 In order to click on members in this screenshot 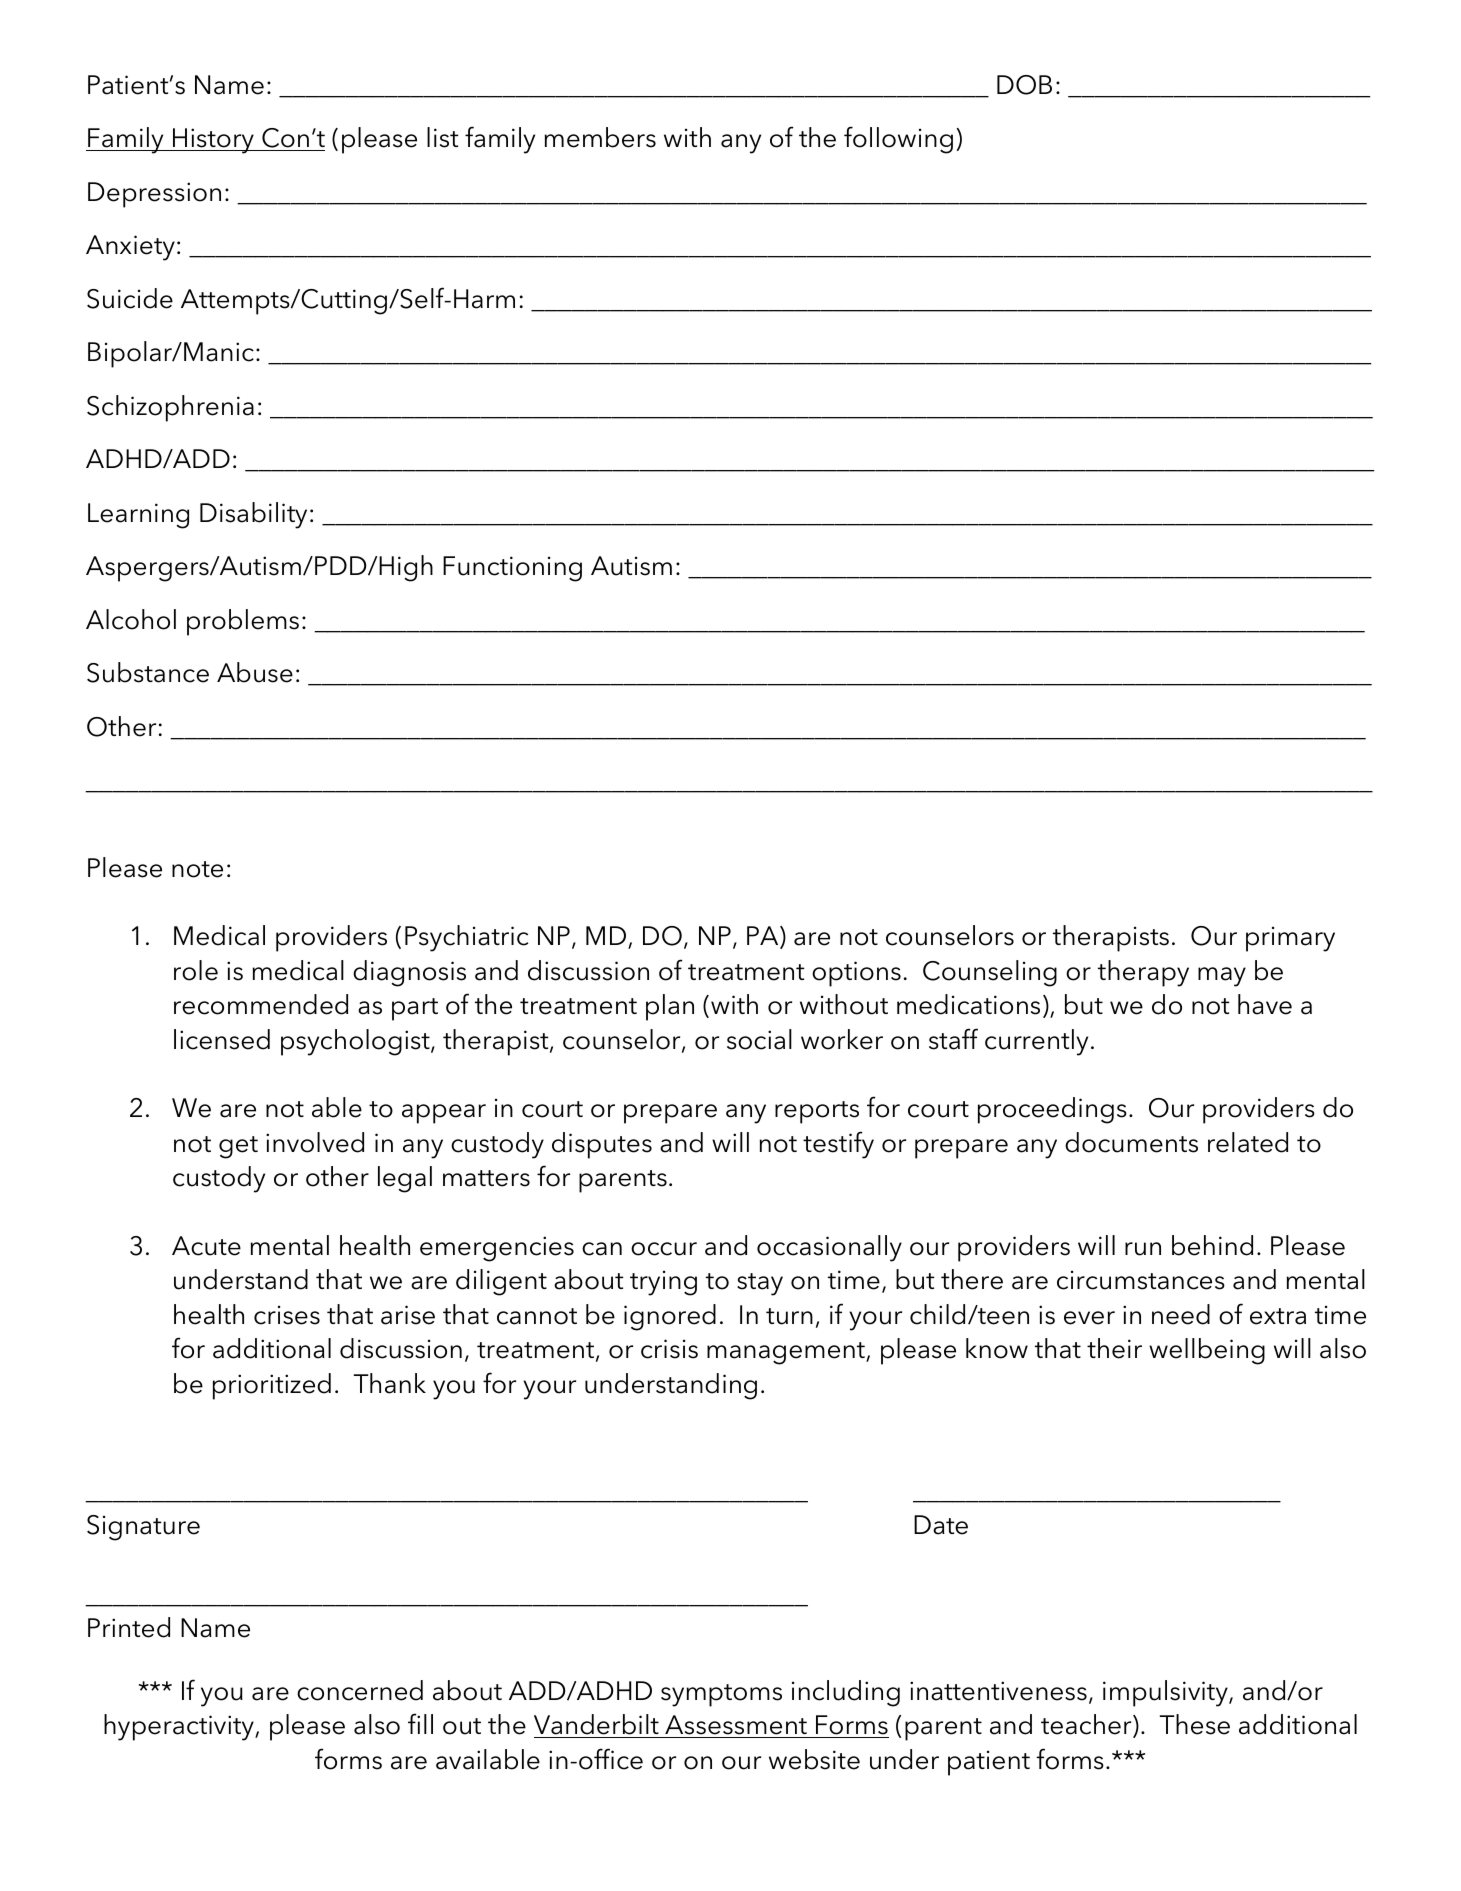, I will do `click(600, 137)`.
